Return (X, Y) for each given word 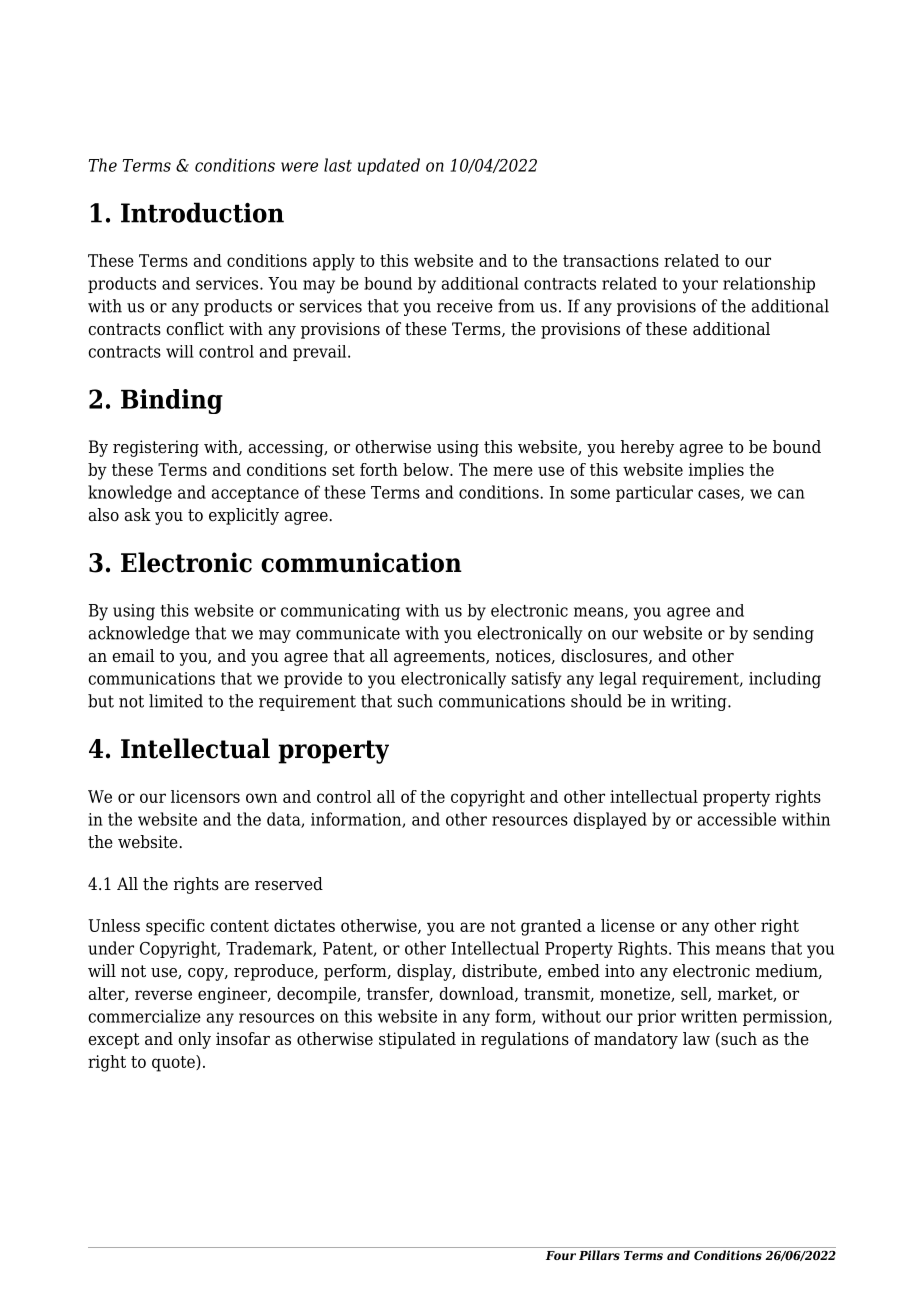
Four (561, 1255)
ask (138, 515)
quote (174, 1063)
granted (551, 927)
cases (720, 495)
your (700, 287)
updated (389, 166)
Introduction (202, 212)
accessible (737, 819)
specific (175, 927)
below (427, 469)
